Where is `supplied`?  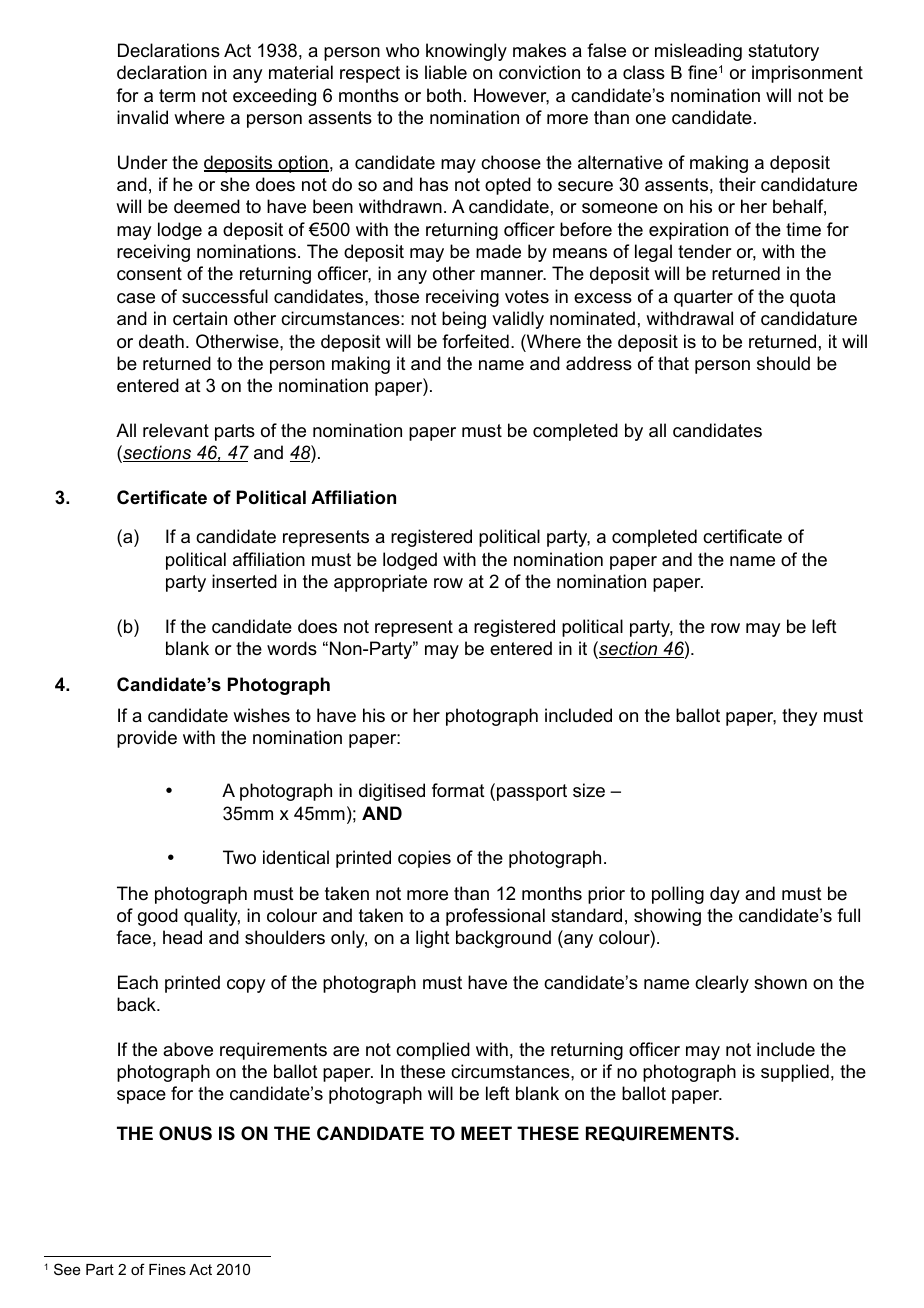 supplied is located at coordinates (795, 1073).
